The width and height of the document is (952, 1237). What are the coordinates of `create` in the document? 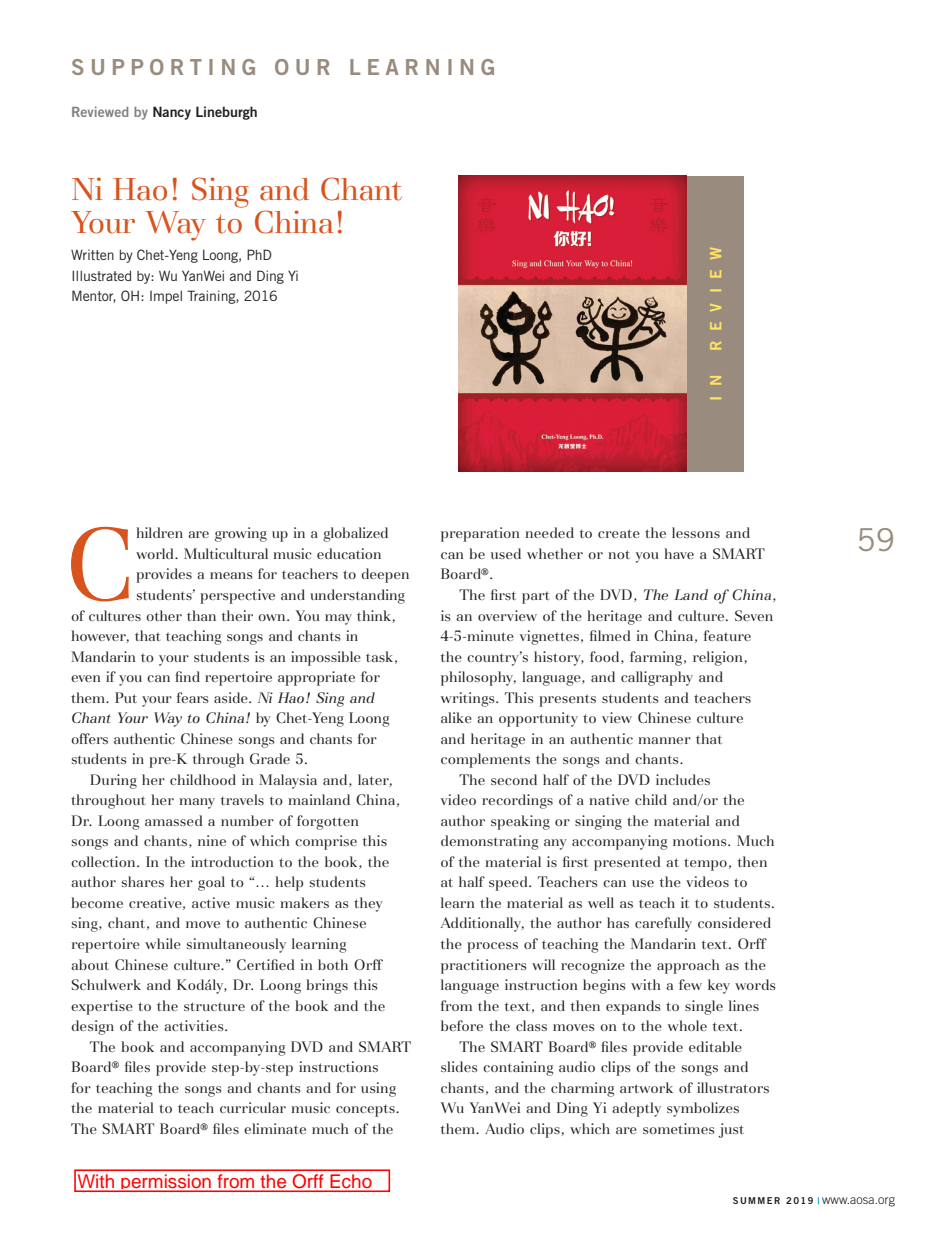 It's located at (619, 533).
